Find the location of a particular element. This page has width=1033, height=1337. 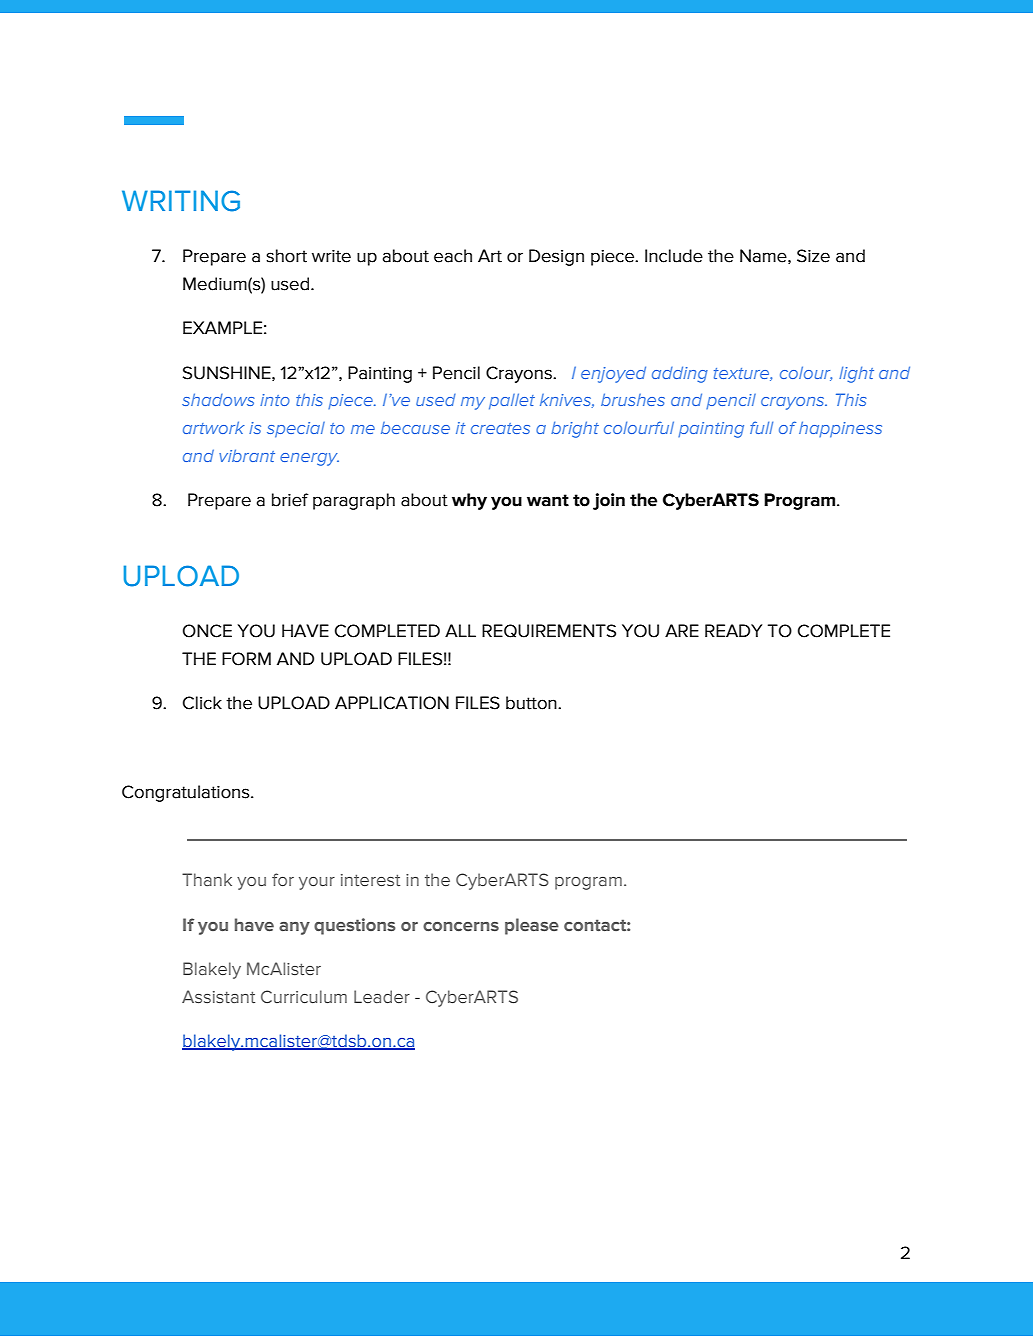

REQUIREMENTS is located at coordinates (549, 631).
